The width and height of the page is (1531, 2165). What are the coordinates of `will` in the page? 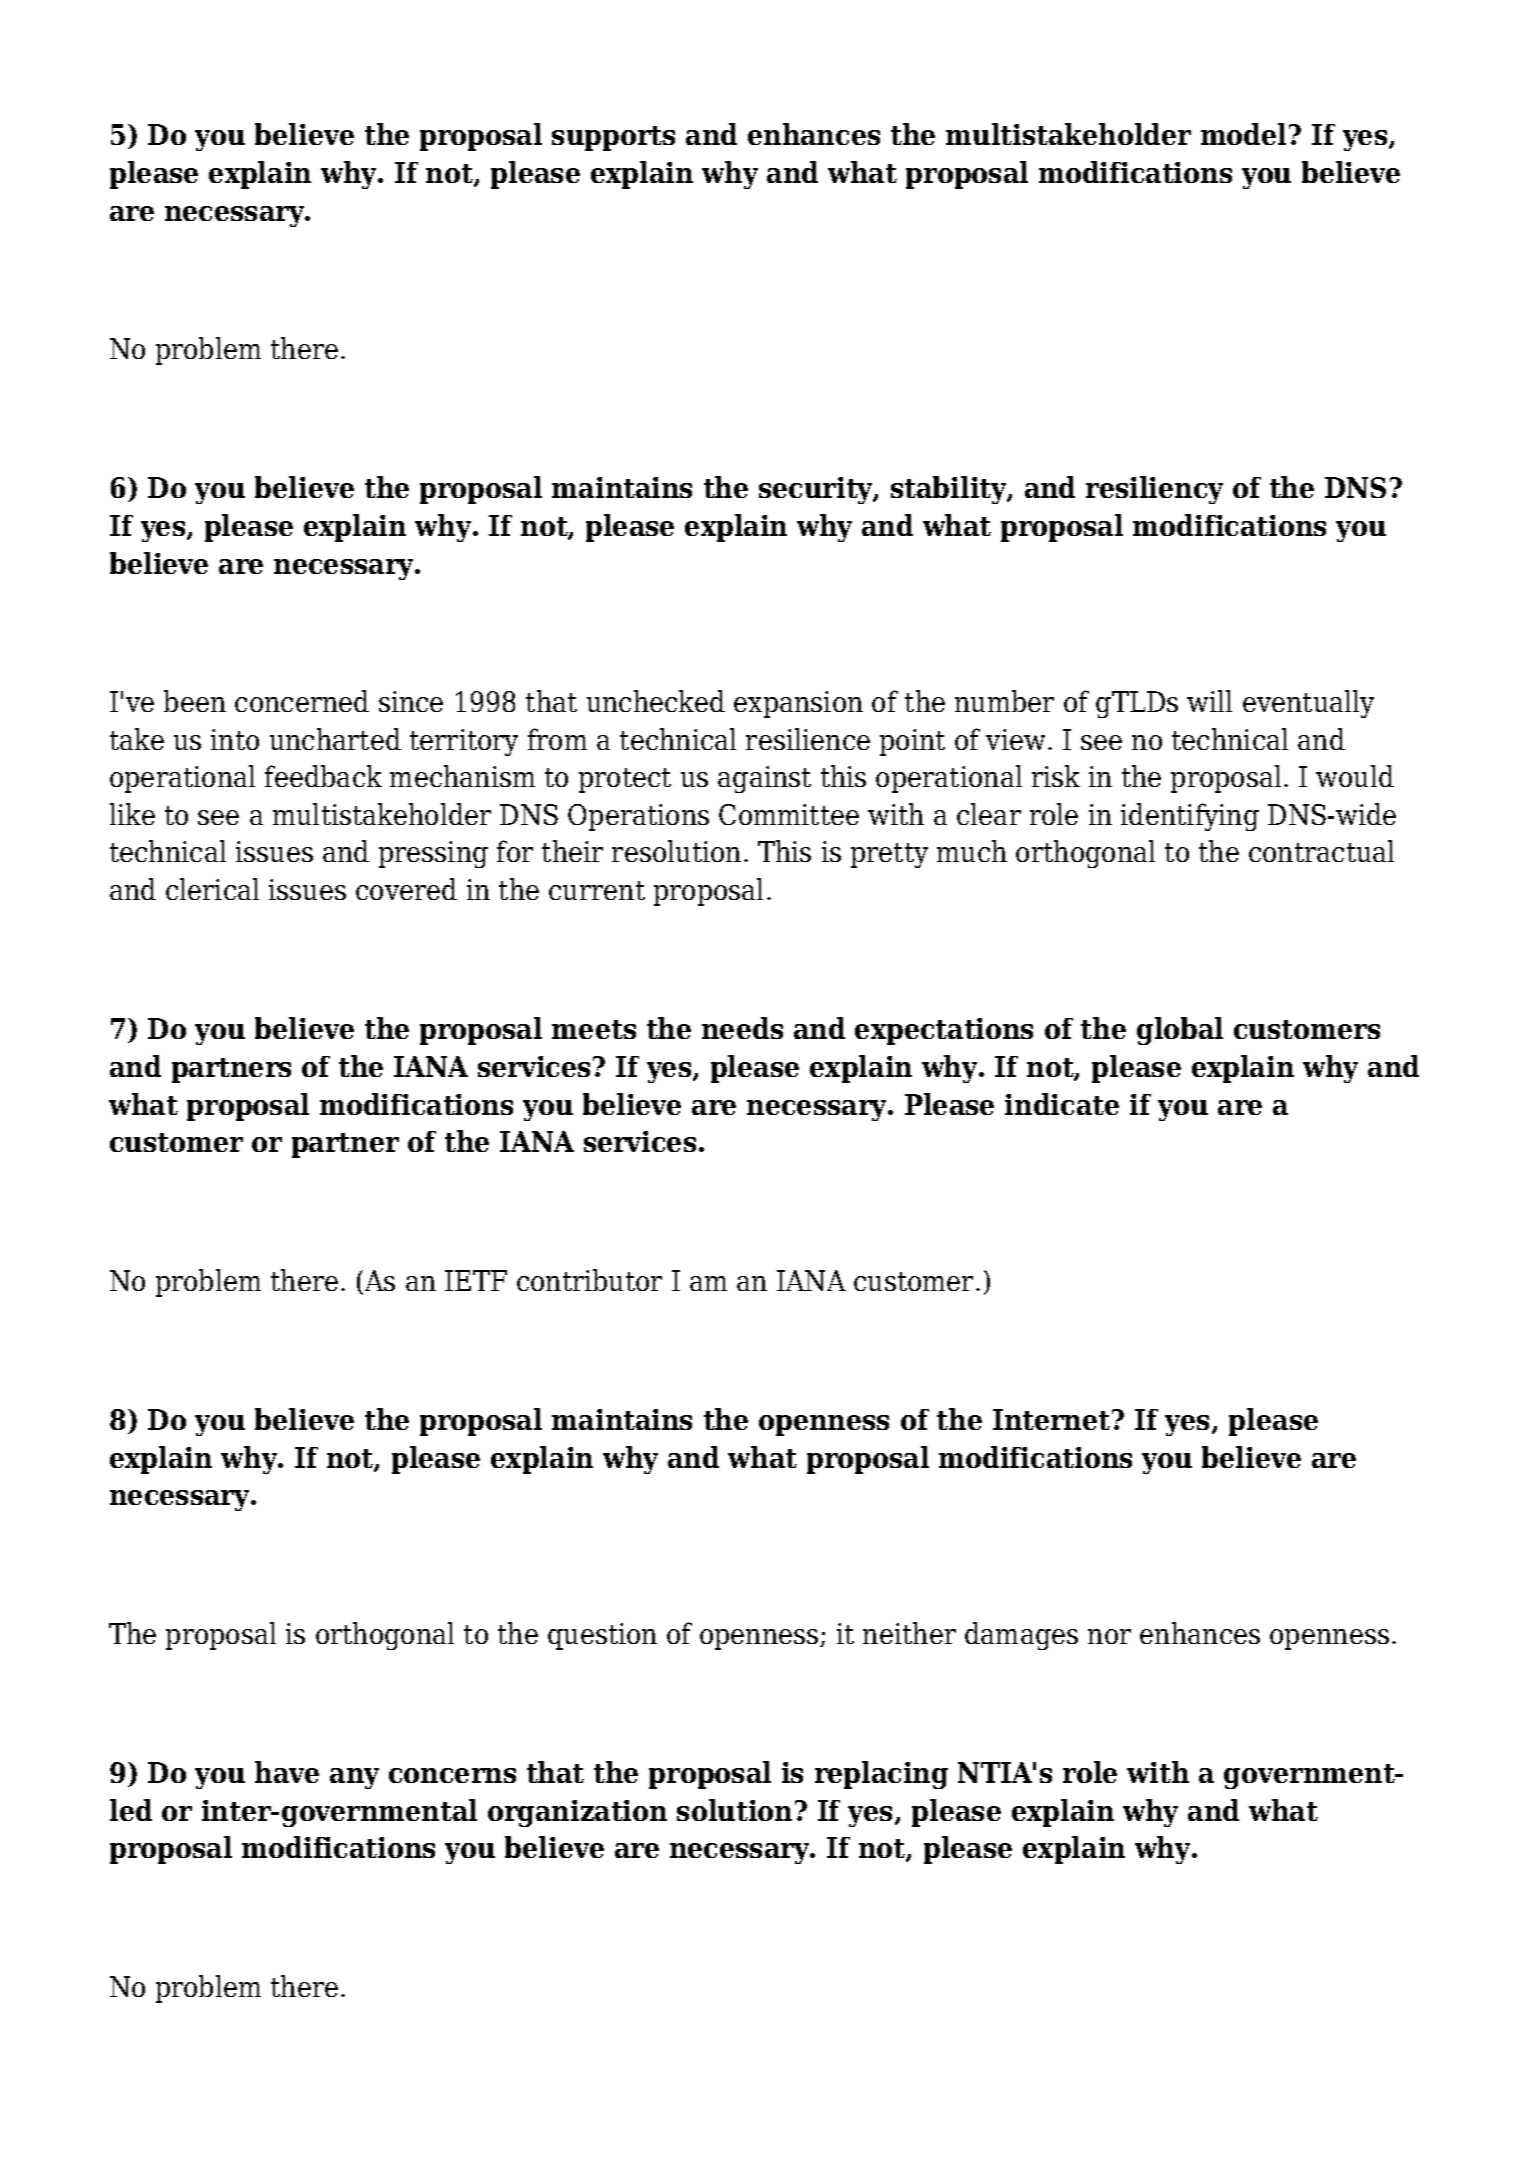 It's located at (1209, 701).
